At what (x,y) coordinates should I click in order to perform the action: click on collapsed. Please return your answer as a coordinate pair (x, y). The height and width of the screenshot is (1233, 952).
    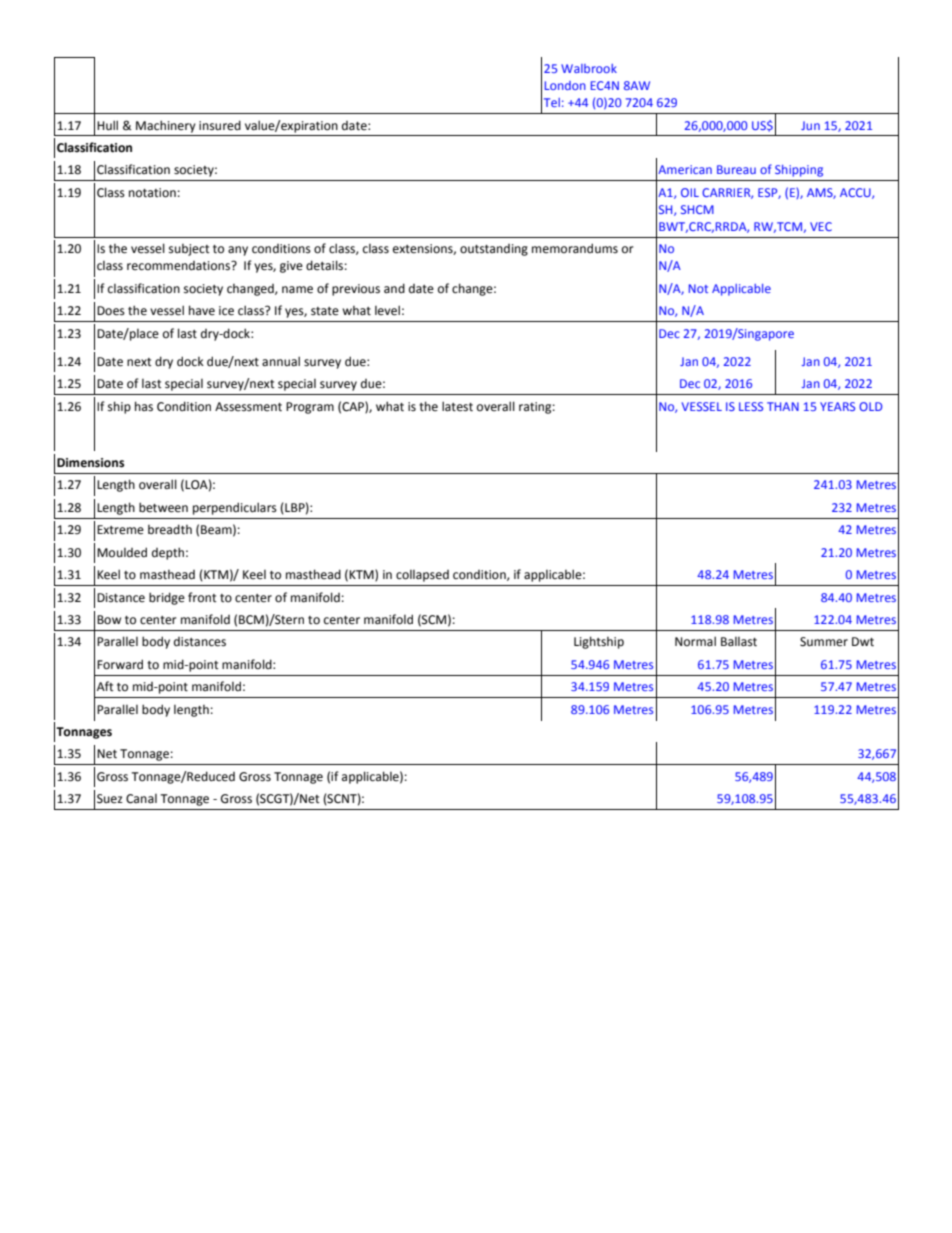
    Looking at the image, I should click on (422, 576).
